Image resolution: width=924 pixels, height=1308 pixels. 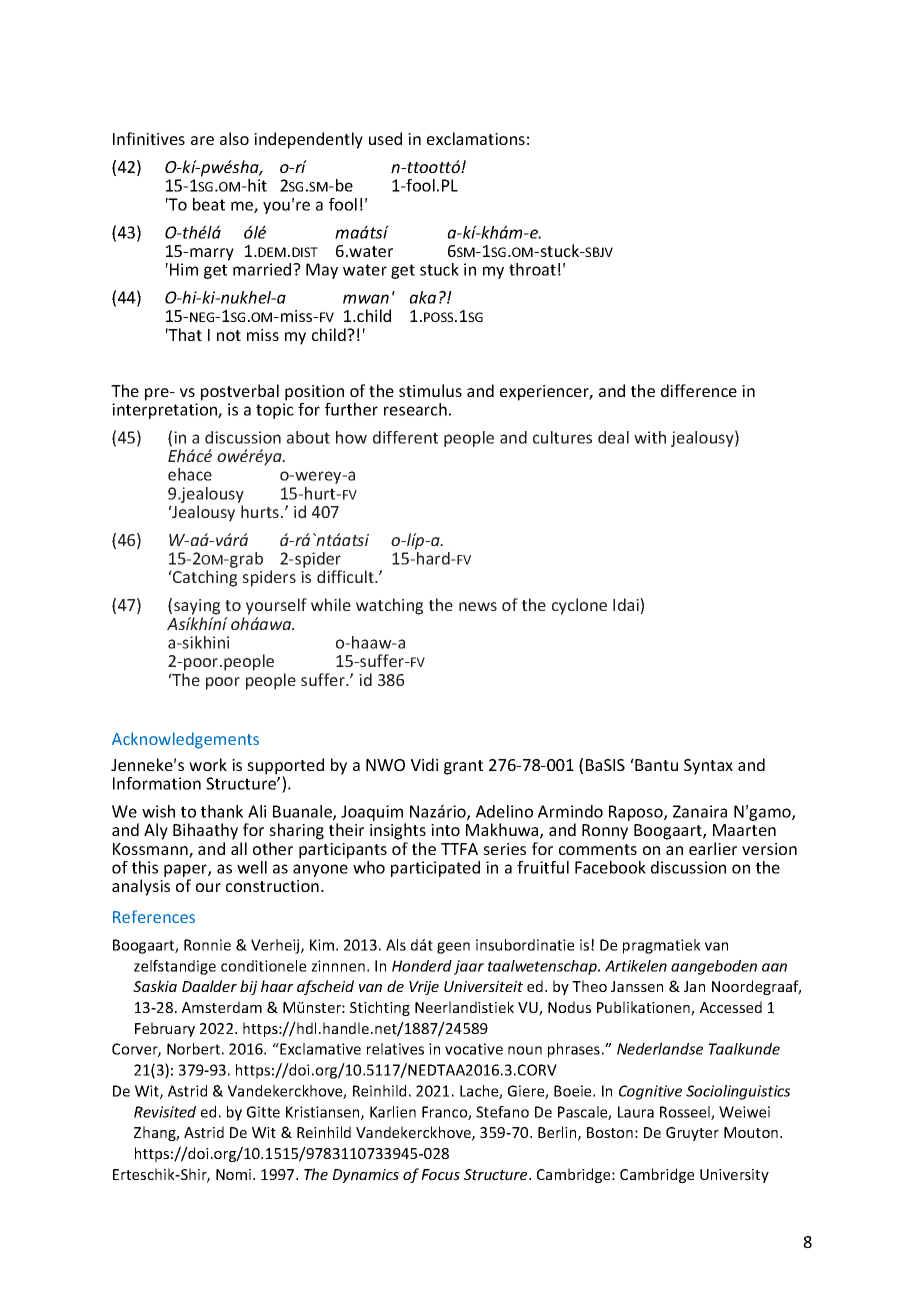 What do you see at coordinates (476, 138) in the screenshot?
I see `exclamations` at bounding box center [476, 138].
